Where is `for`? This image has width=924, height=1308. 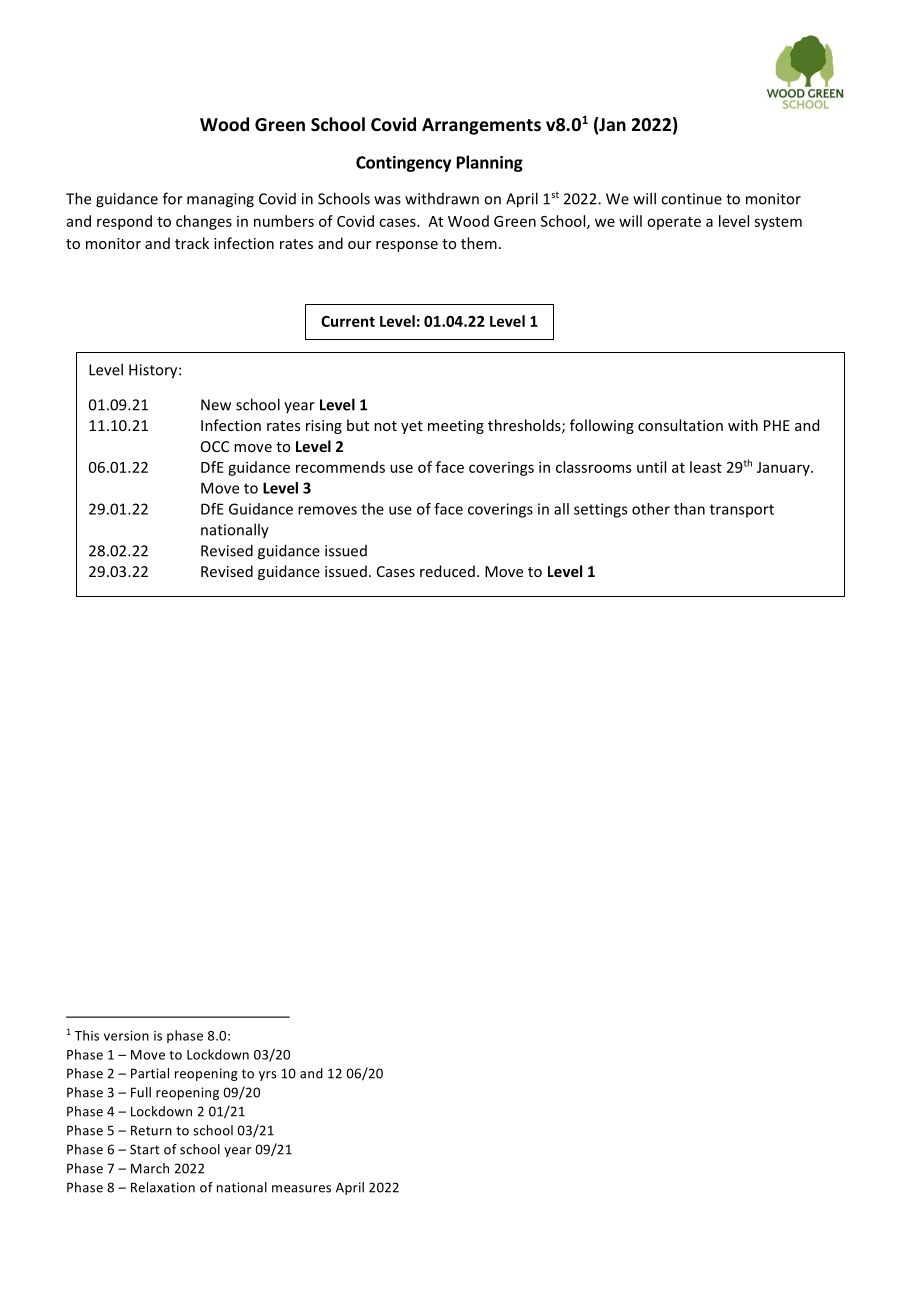
for is located at coordinates (173, 198).
